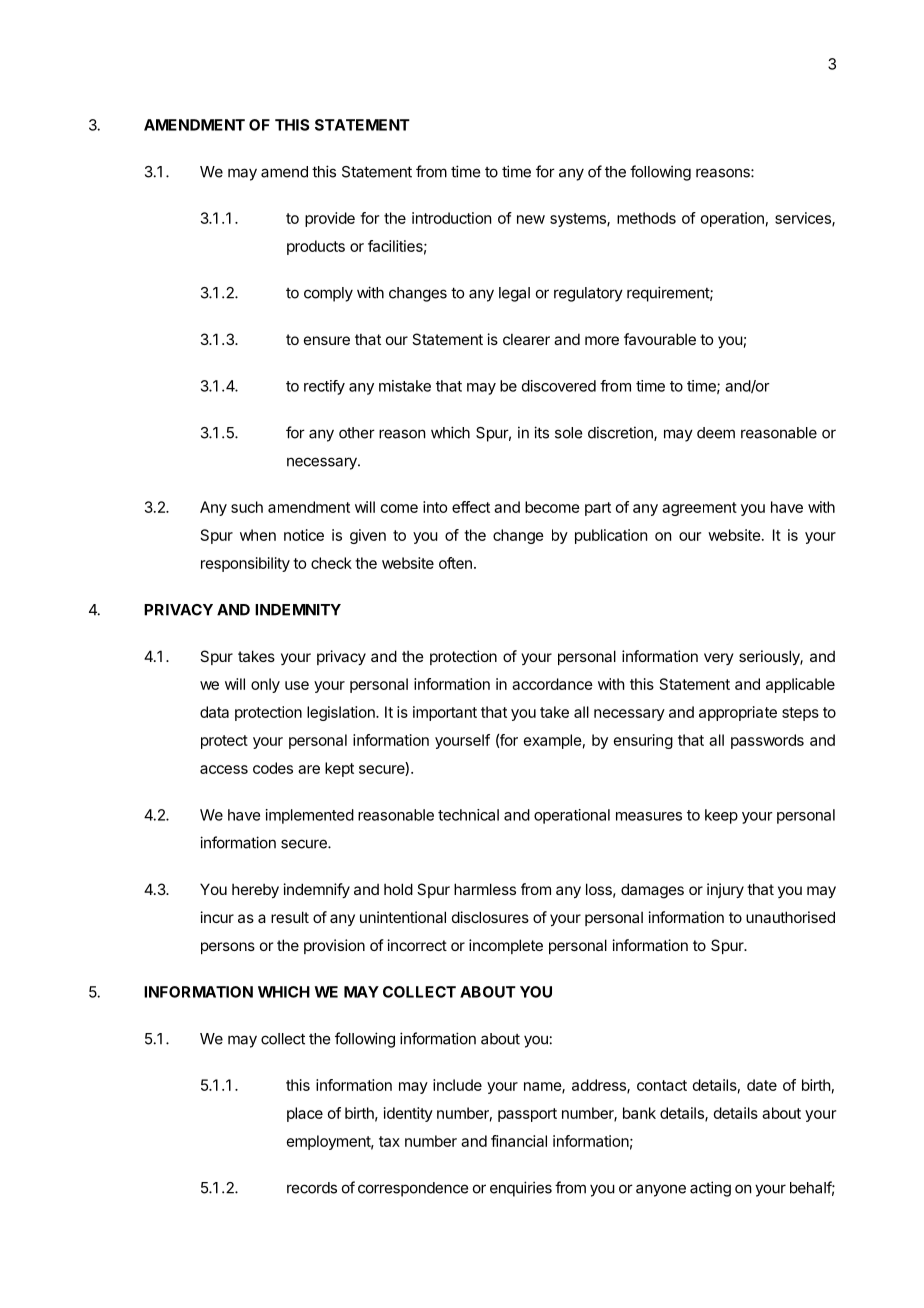 The width and height of the document is (924, 1308). I want to click on harmless, so click(485, 889).
